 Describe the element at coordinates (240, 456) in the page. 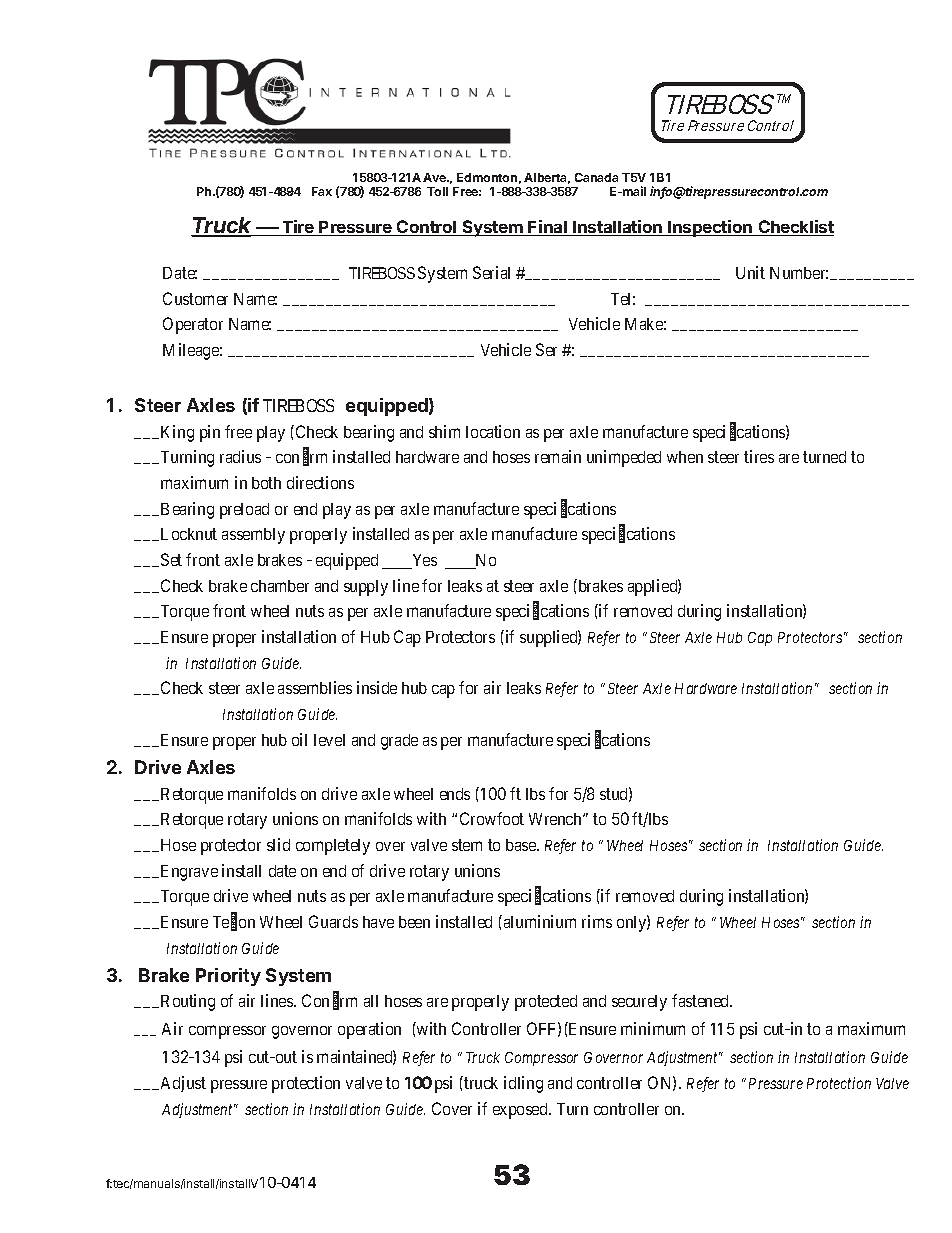

I see `radius` at that location.
